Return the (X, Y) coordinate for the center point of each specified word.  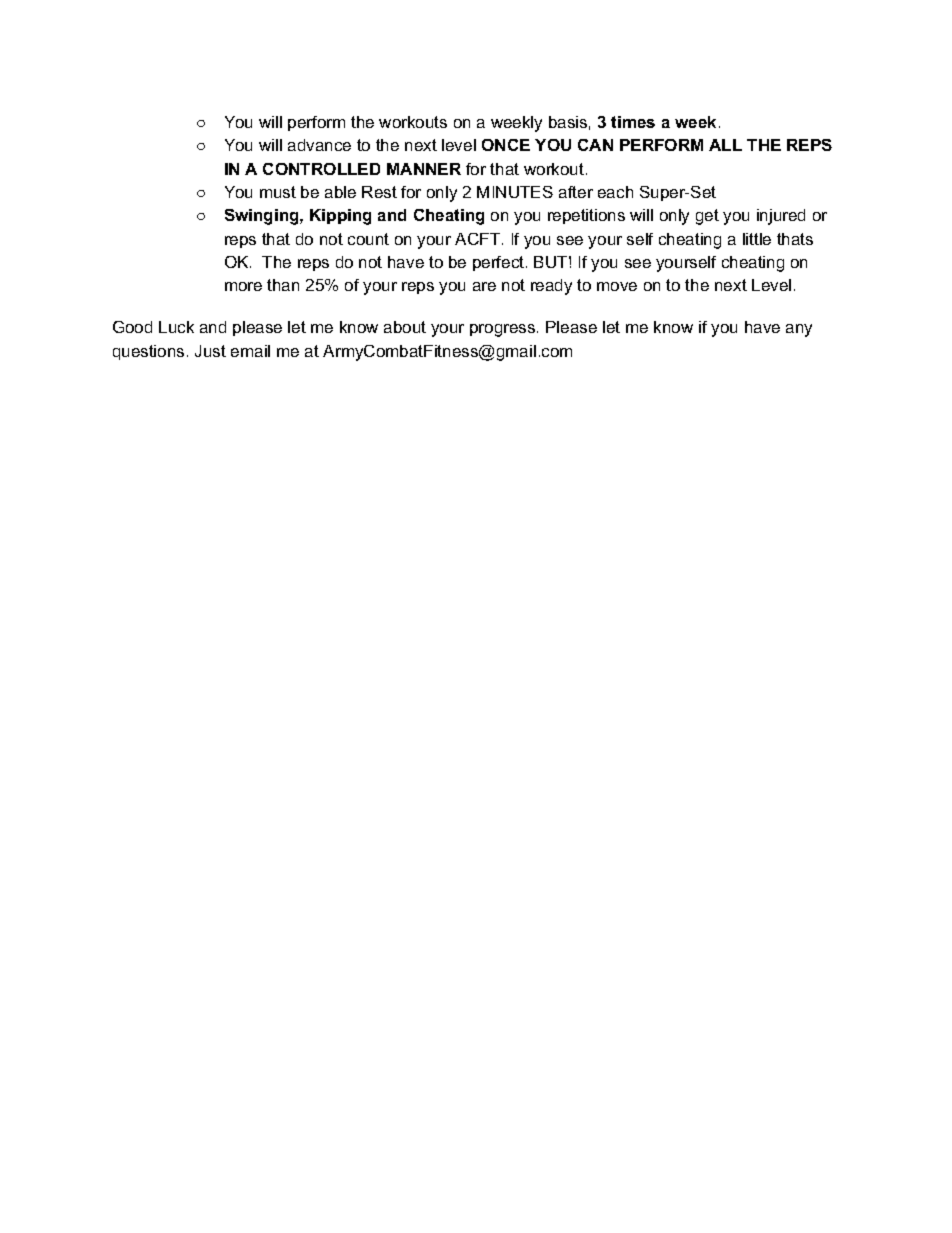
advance (319, 145)
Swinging (263, 217)
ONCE (506, 145)
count (368, 239)
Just (210, 351)
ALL (725, 145)
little (757, 239)
